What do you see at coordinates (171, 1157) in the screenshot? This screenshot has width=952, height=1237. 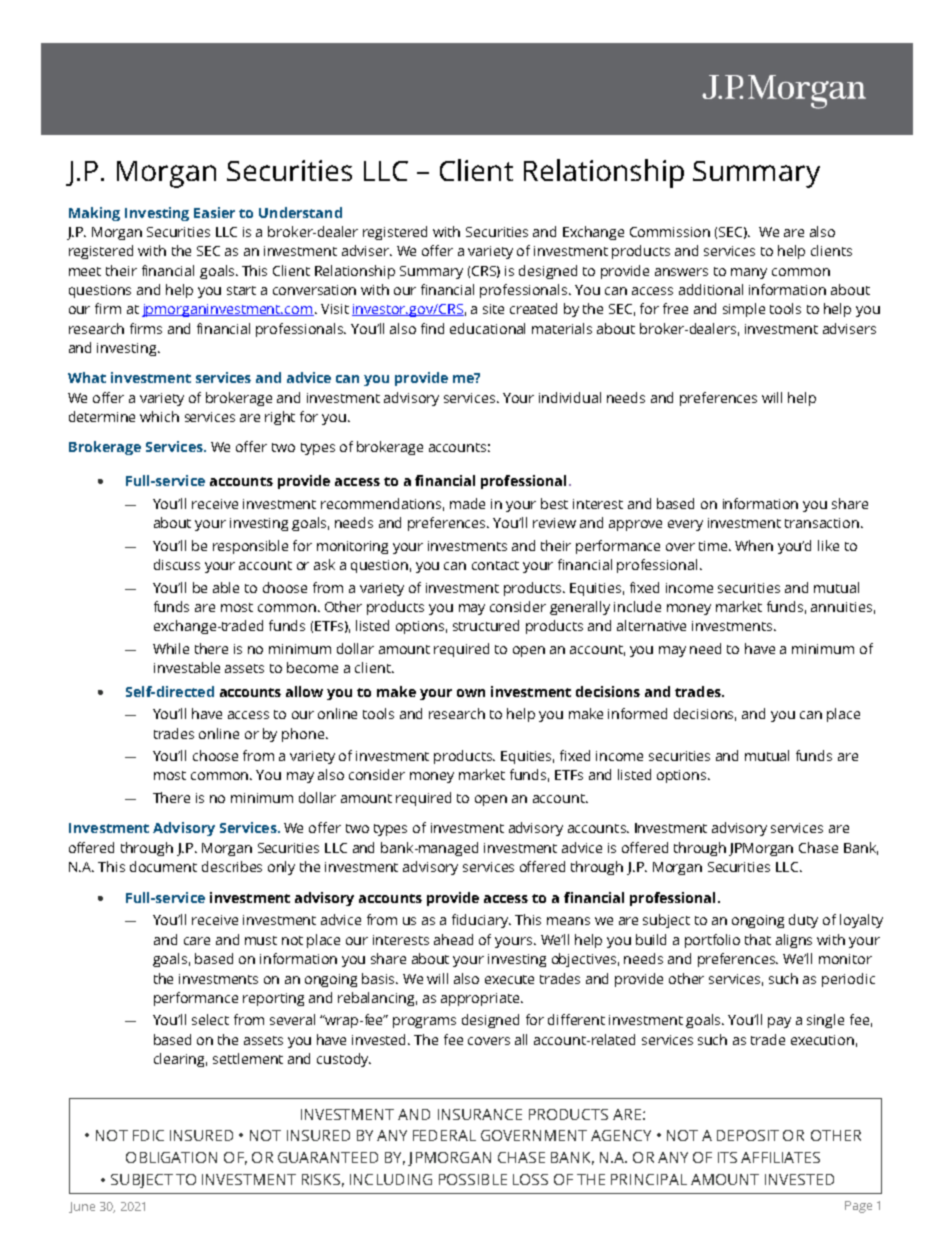 I see `OBLIGATION` at bounding box center [171, 1157].
